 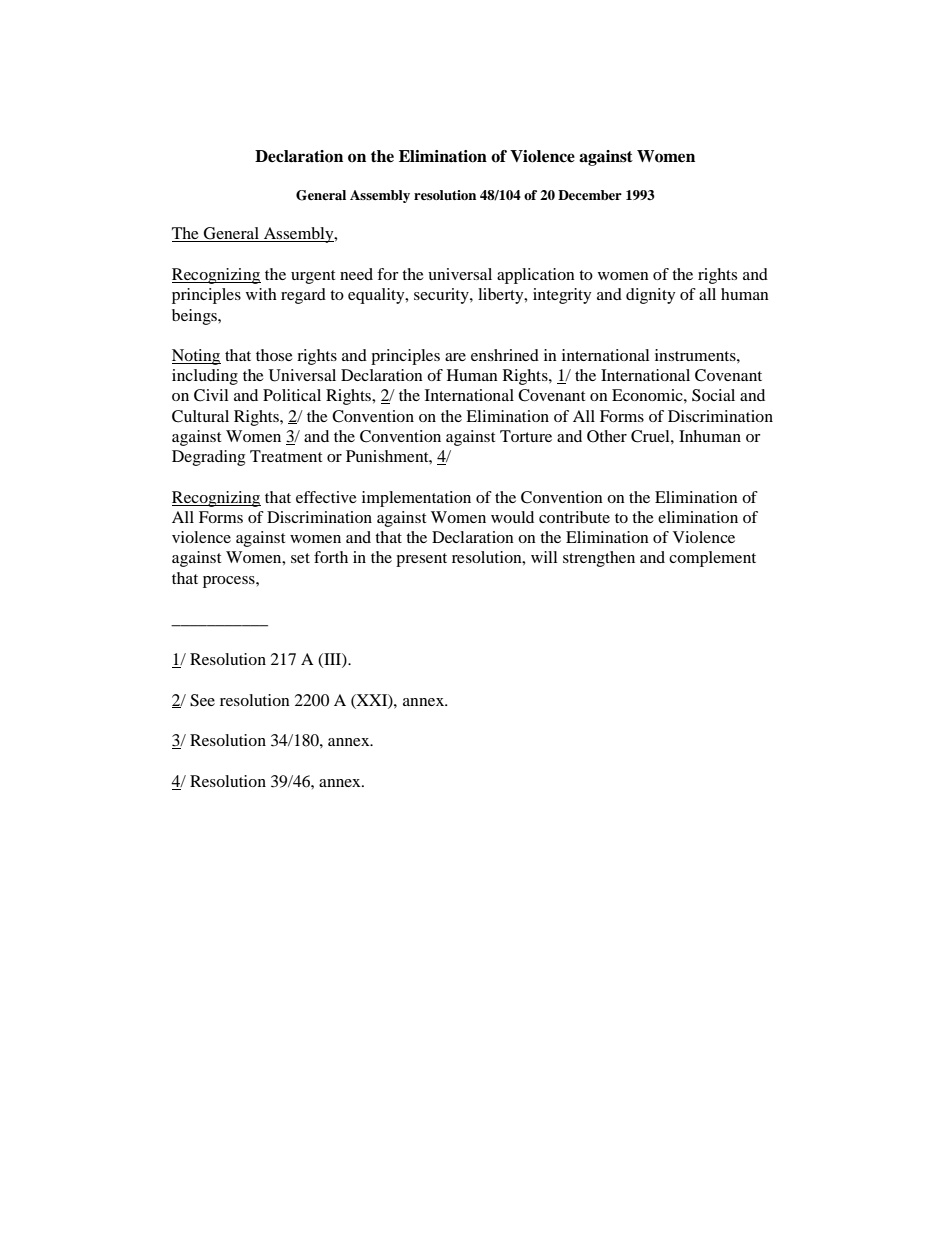 I want to click on are, so click(x=455, y=357).
